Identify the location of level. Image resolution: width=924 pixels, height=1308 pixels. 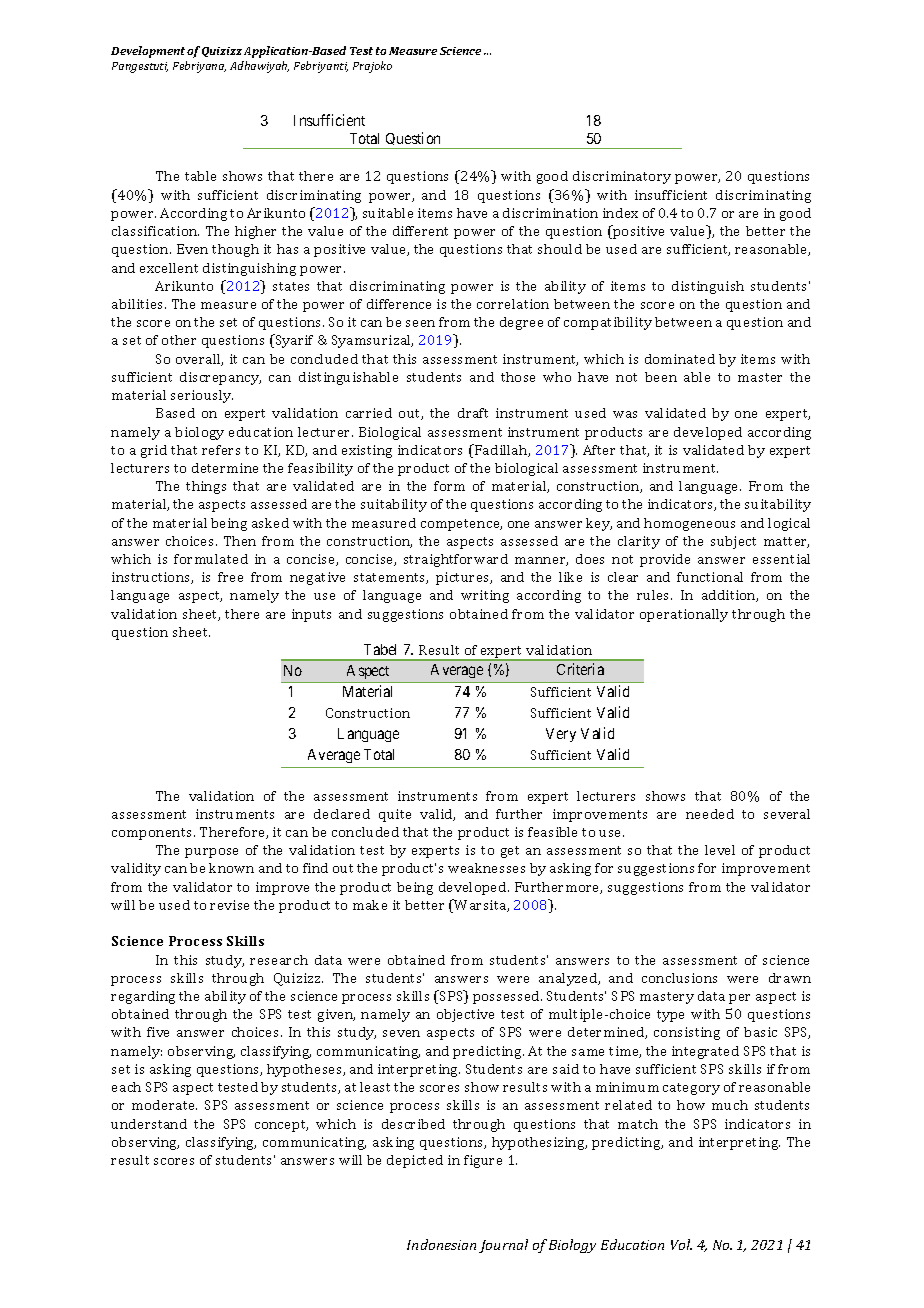
(720, 850).
